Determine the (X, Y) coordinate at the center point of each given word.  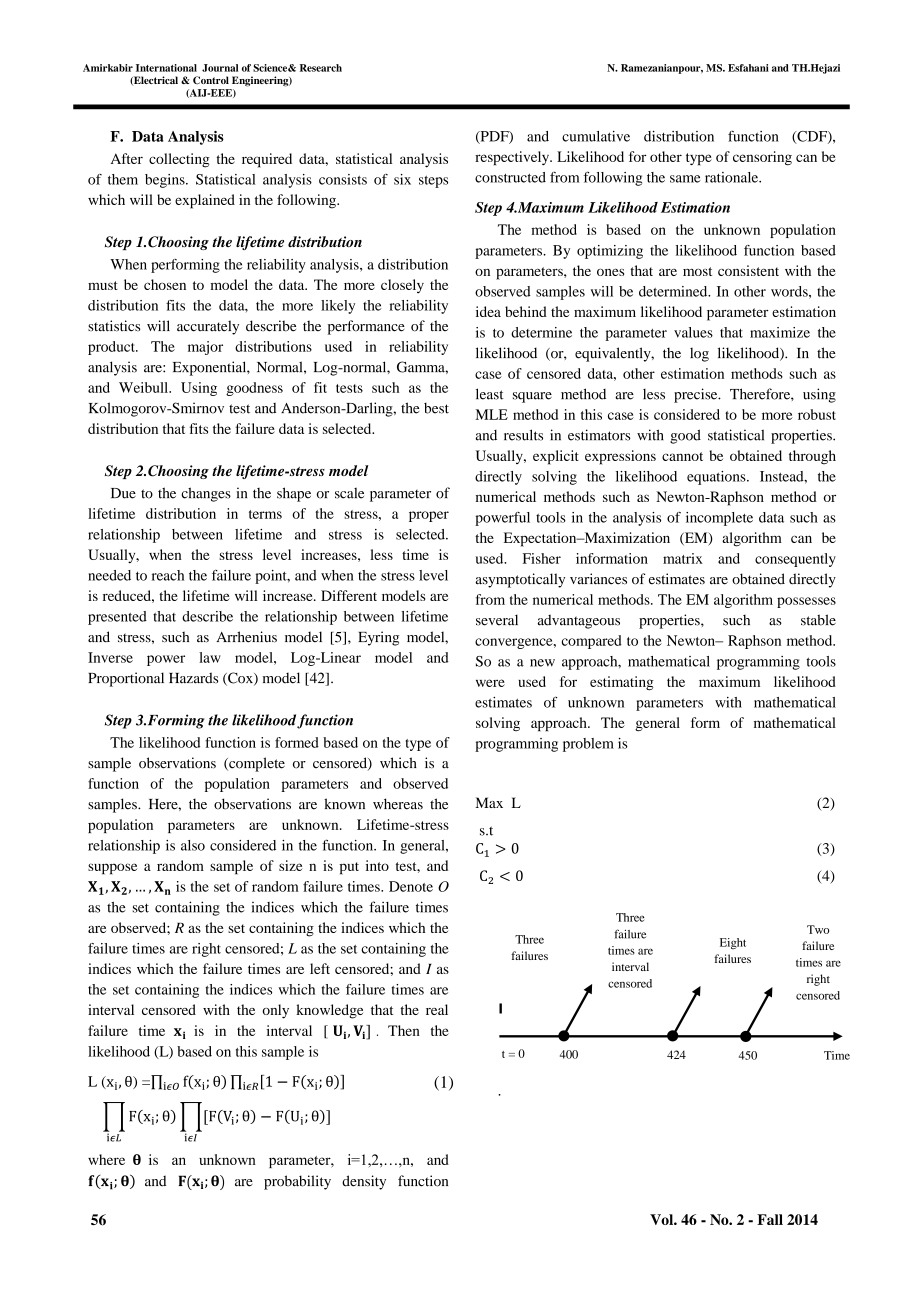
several (497, 620)
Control (211, 80)
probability (297, 1182)
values (693, 332)
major (205, 348)
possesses (806, 602)
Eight (733, 944)
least (490, 394)
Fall (770, 1219)
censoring (762, 158)
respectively (513, 158)
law (210, 657)
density (364, 1182)
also (193, 845)
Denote (411, 886)
